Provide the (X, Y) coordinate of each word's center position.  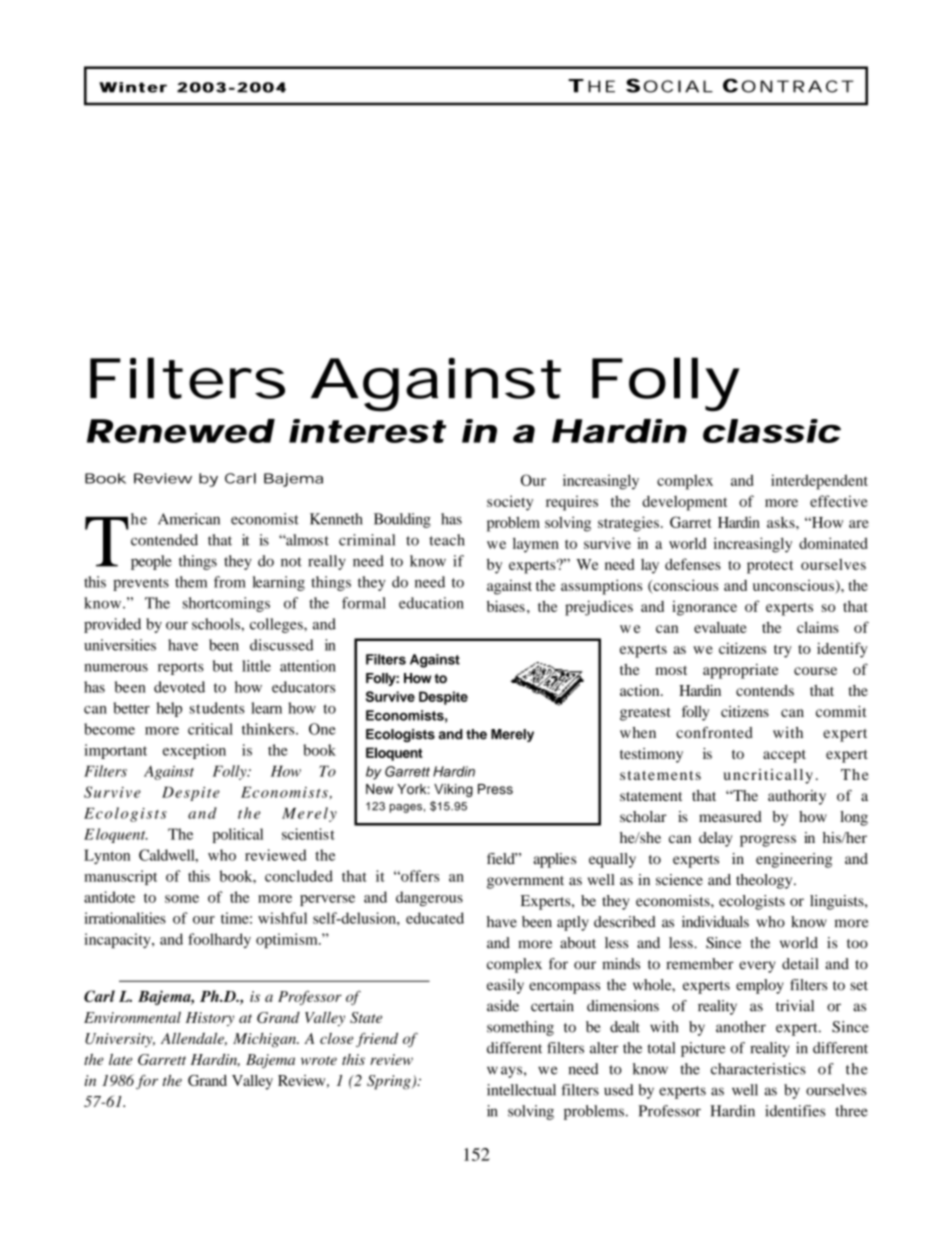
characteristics (758, 1069)
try (783, 651)
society (510, 503)
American (189, 519)
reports (181, 668)
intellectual (521, 1090)
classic (772, 431)
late (120, 1059)
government (525, 882)
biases (506, 606)
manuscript (120, 877)
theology (765, 881)
